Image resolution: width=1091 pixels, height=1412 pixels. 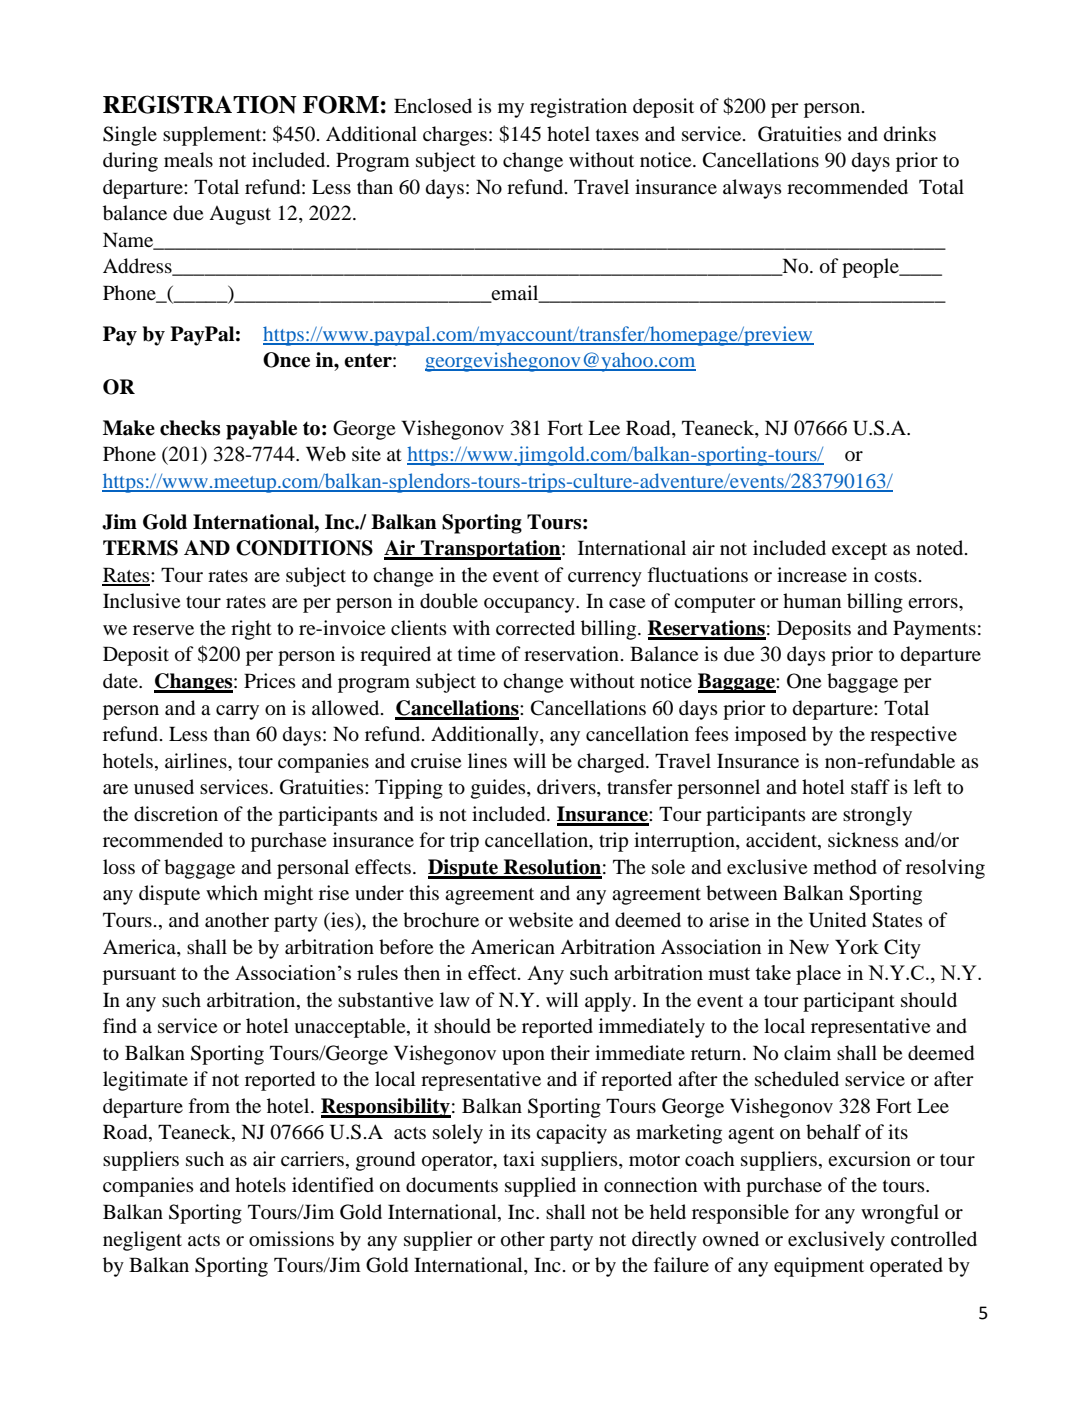 I want to click on meals, so click(x=188, y=159).
